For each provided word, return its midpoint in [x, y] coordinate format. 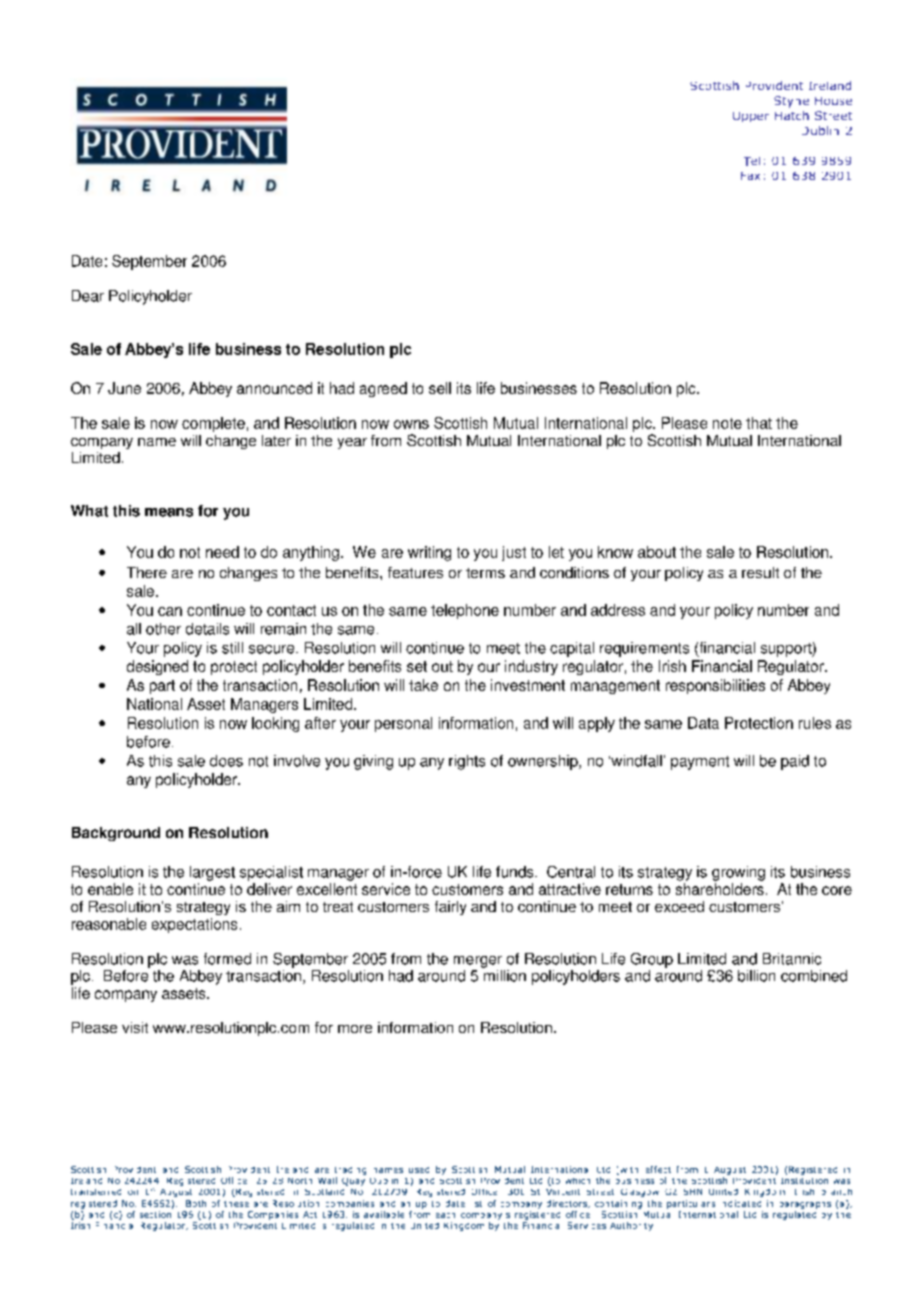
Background [116, 834]
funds [516, 872]
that [759, 423]
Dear [88, 296]
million [504, 974]
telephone [465, 611]
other [163, 629]
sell [440, 388]
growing [738, 873]
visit [135, 1027]
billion [756, 976]
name [157, 442]
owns [411, 424]
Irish [672, 666]
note [727, 423]
